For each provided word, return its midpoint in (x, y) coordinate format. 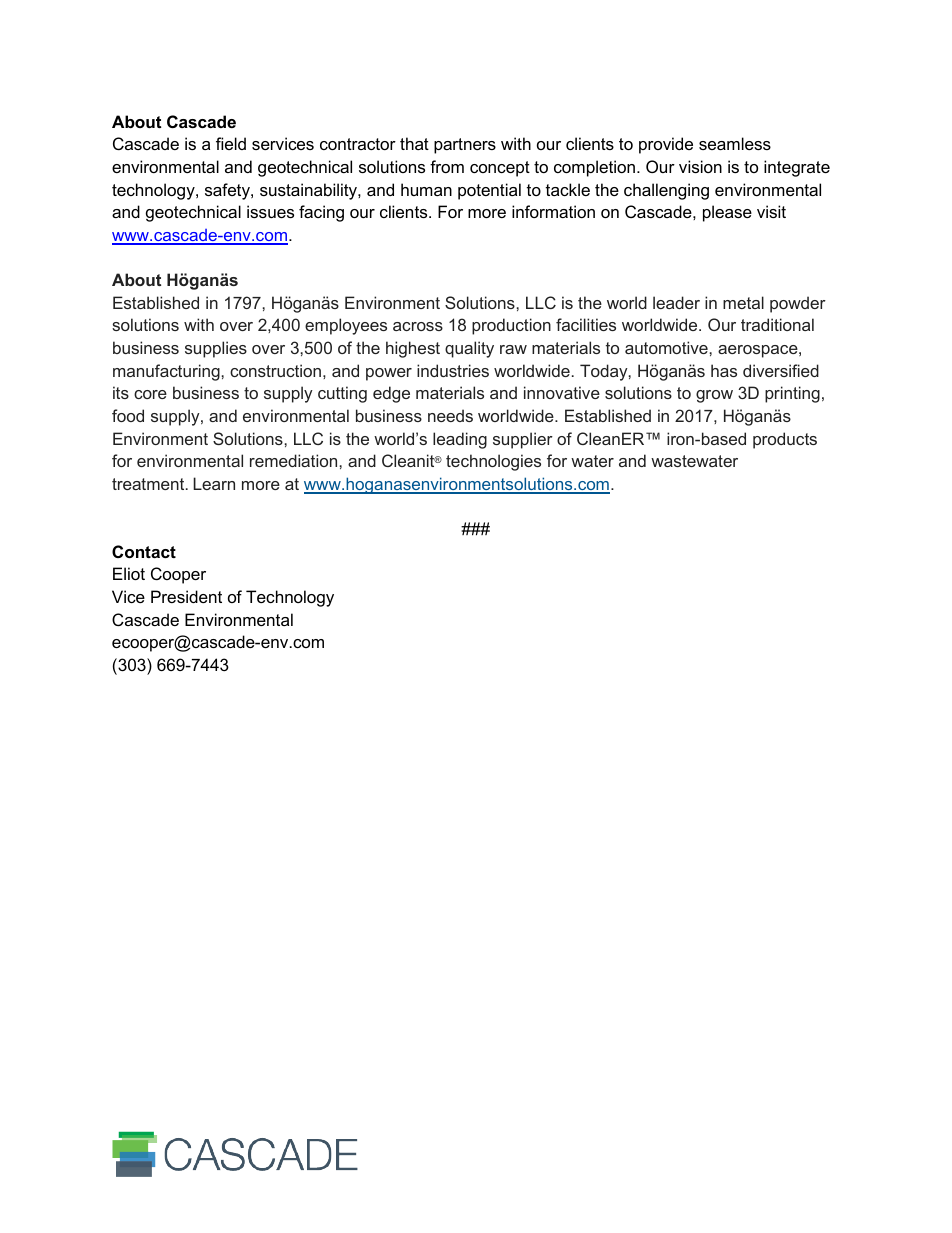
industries (453, 370)
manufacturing (167, 372)
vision (700, 166)
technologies (493, 462)
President (186, 596)
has (724, 370)
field (231, 143)
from (447, 166)
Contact (144, 551)
